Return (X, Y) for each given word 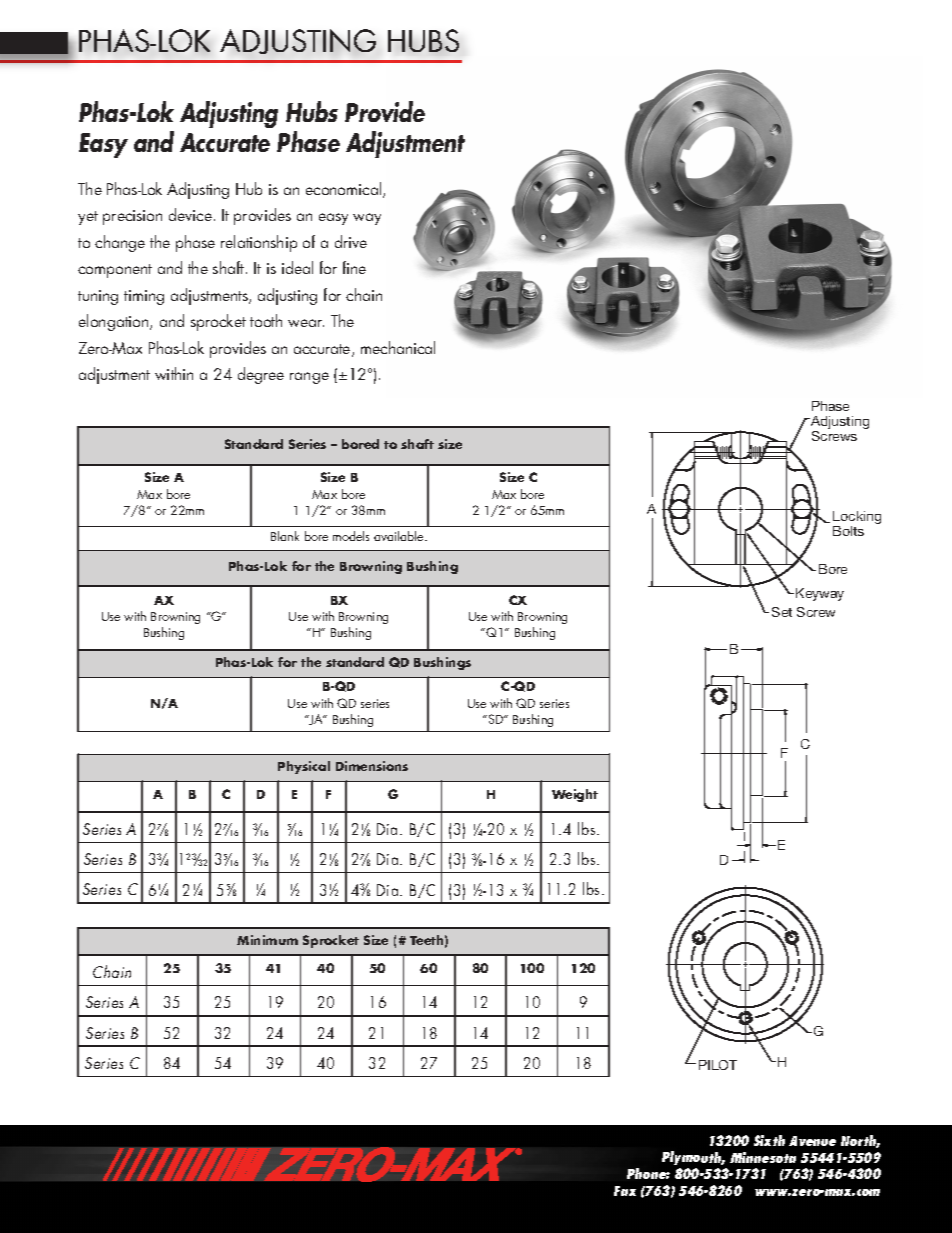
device (190, 214)
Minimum (267, 940)
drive (351, 241)
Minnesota (763, 1157)
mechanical (398, 347)
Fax (625, 1191)
